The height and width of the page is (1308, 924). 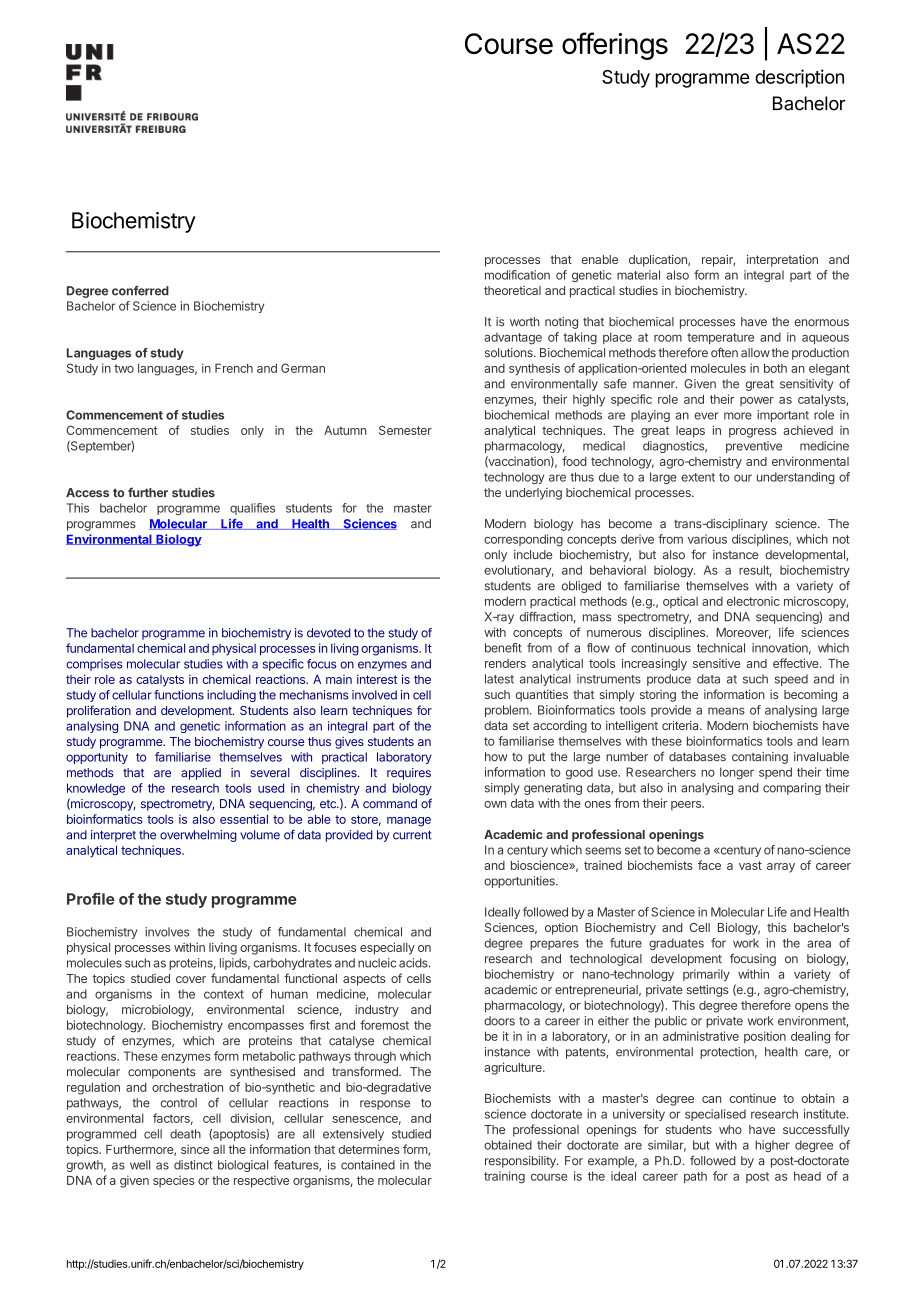 What do you see at coordinates (124, 368) in the page?
I see `two` at bounding box center [124, 368].
